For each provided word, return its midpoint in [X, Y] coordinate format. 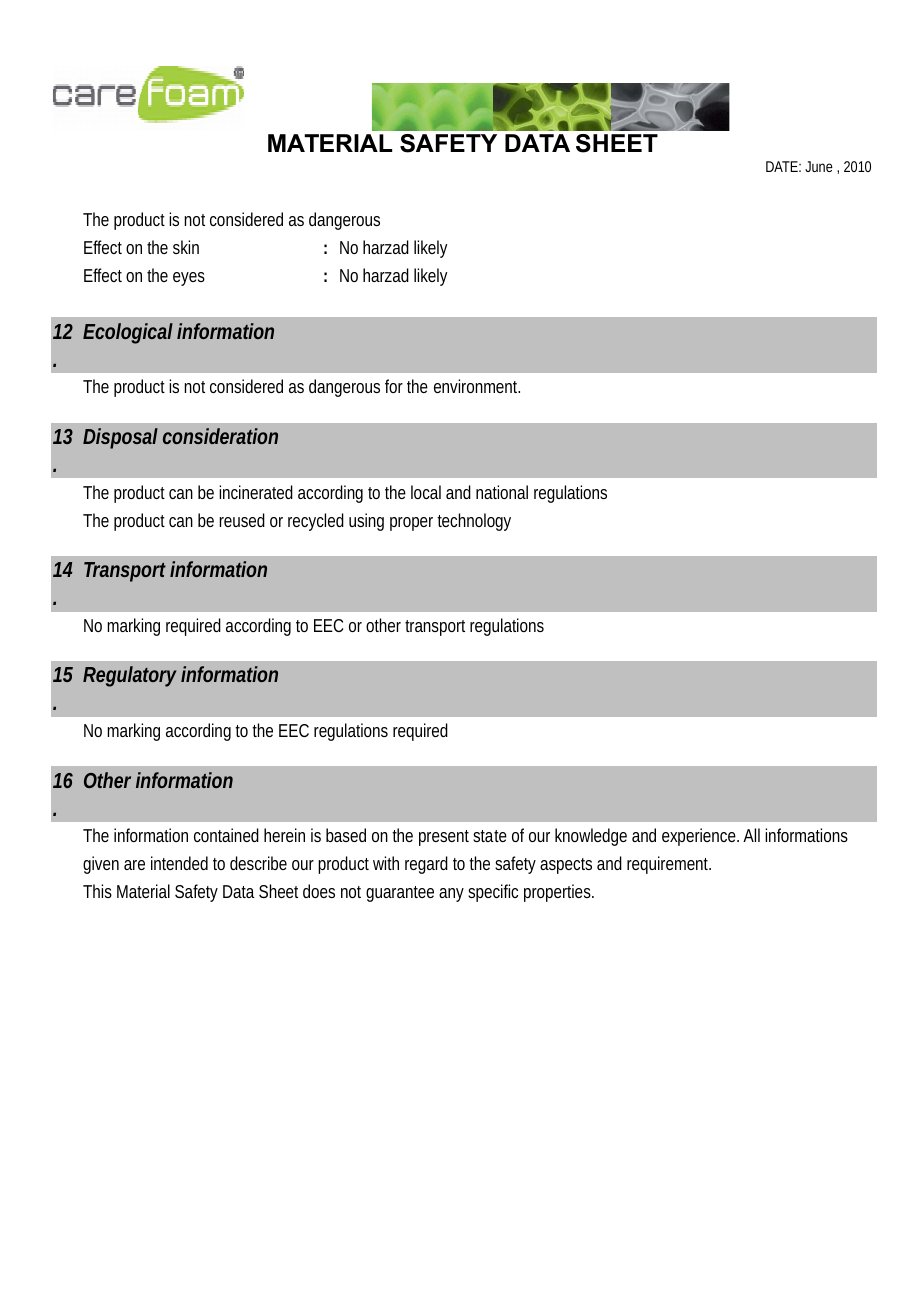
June [819, 166]
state [490, 836]
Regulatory [130, 676]
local [426, 492]
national [502, 492]
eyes [189, 279]
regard [426, 865]
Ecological [128, 333]
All [751, 835]
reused [242, 520]
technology [474, 522]
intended [179, 863]
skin [186, 247]
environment [477, 386]
